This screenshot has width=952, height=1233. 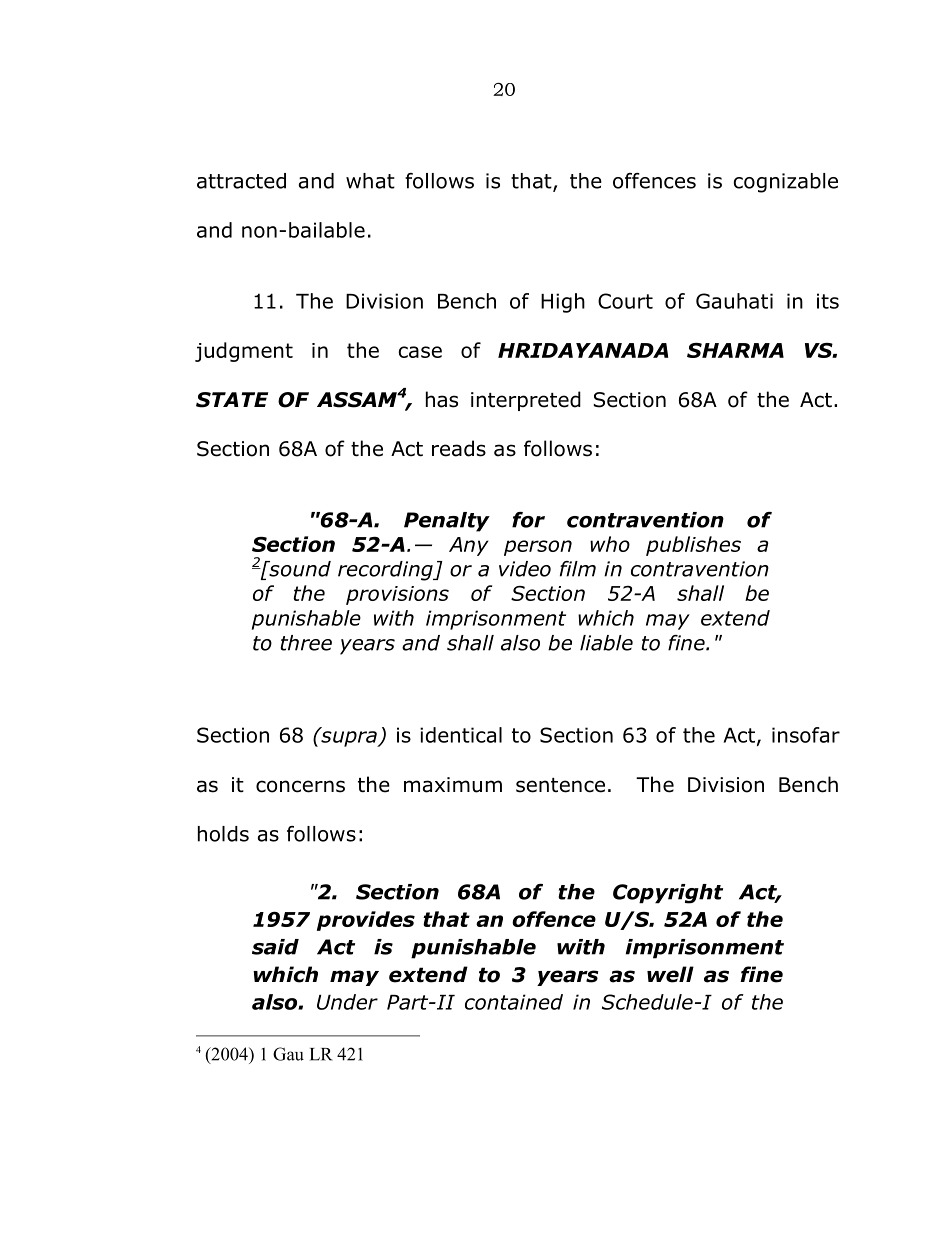 I want to click on High, so click(x=563, y=303).
